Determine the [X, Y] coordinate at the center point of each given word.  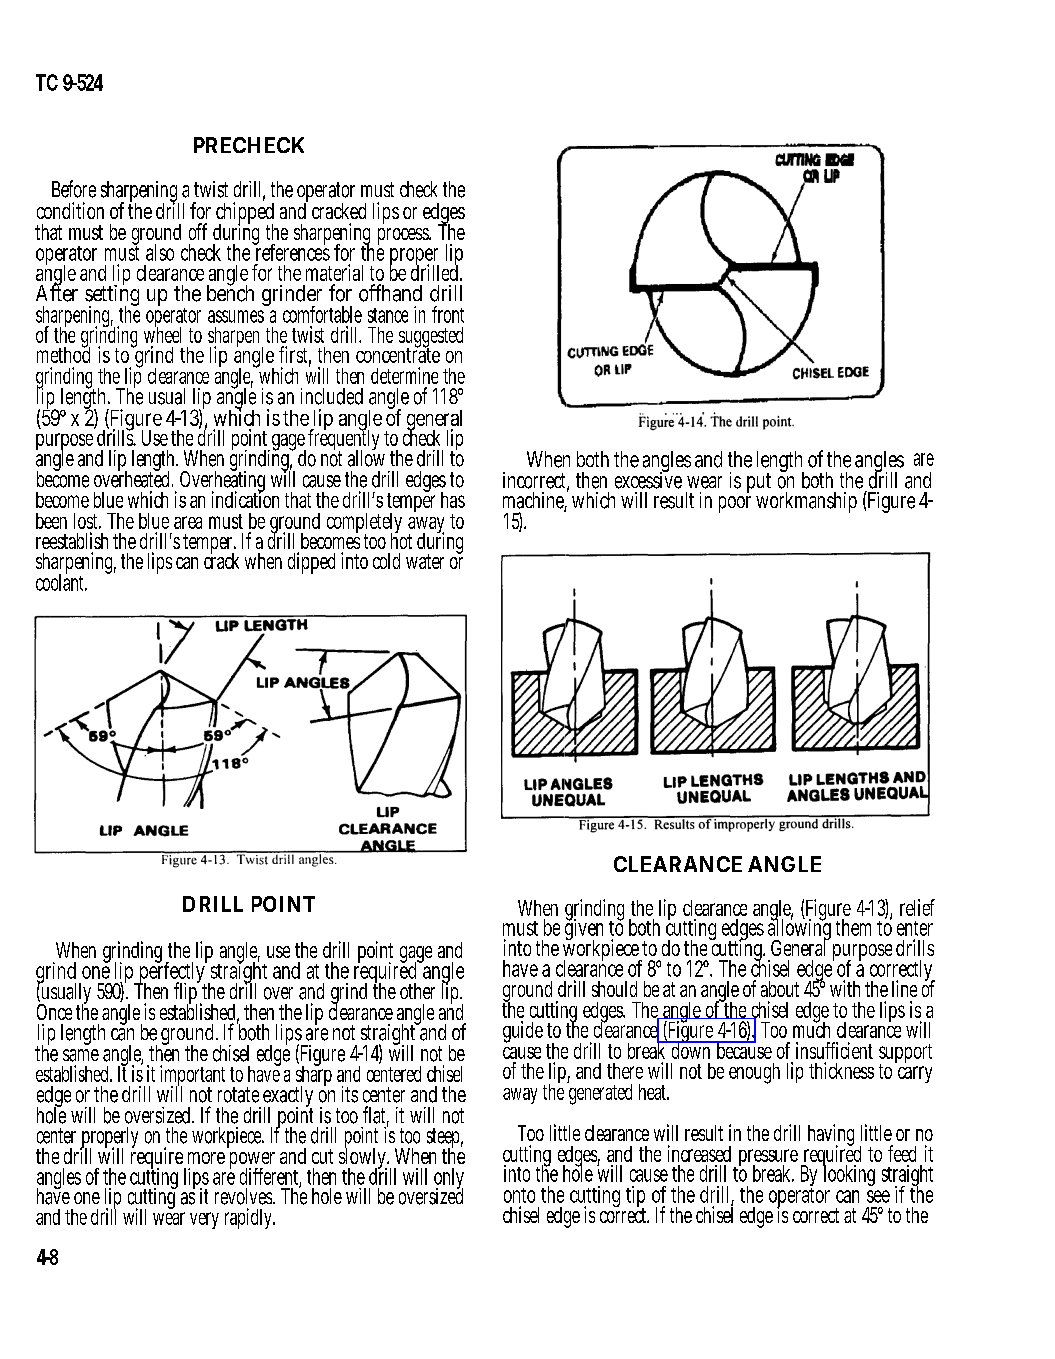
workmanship [806, 502]
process [404, 236]
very [204, 1220]
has [453, 500]
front [448, 314]
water [425, 561]
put [759, 483]
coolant [61, 581]
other [417, 991]
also [160, 252]
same [81, 1055]
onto [519, 1195]
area [188, 522]
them [853, 927]
